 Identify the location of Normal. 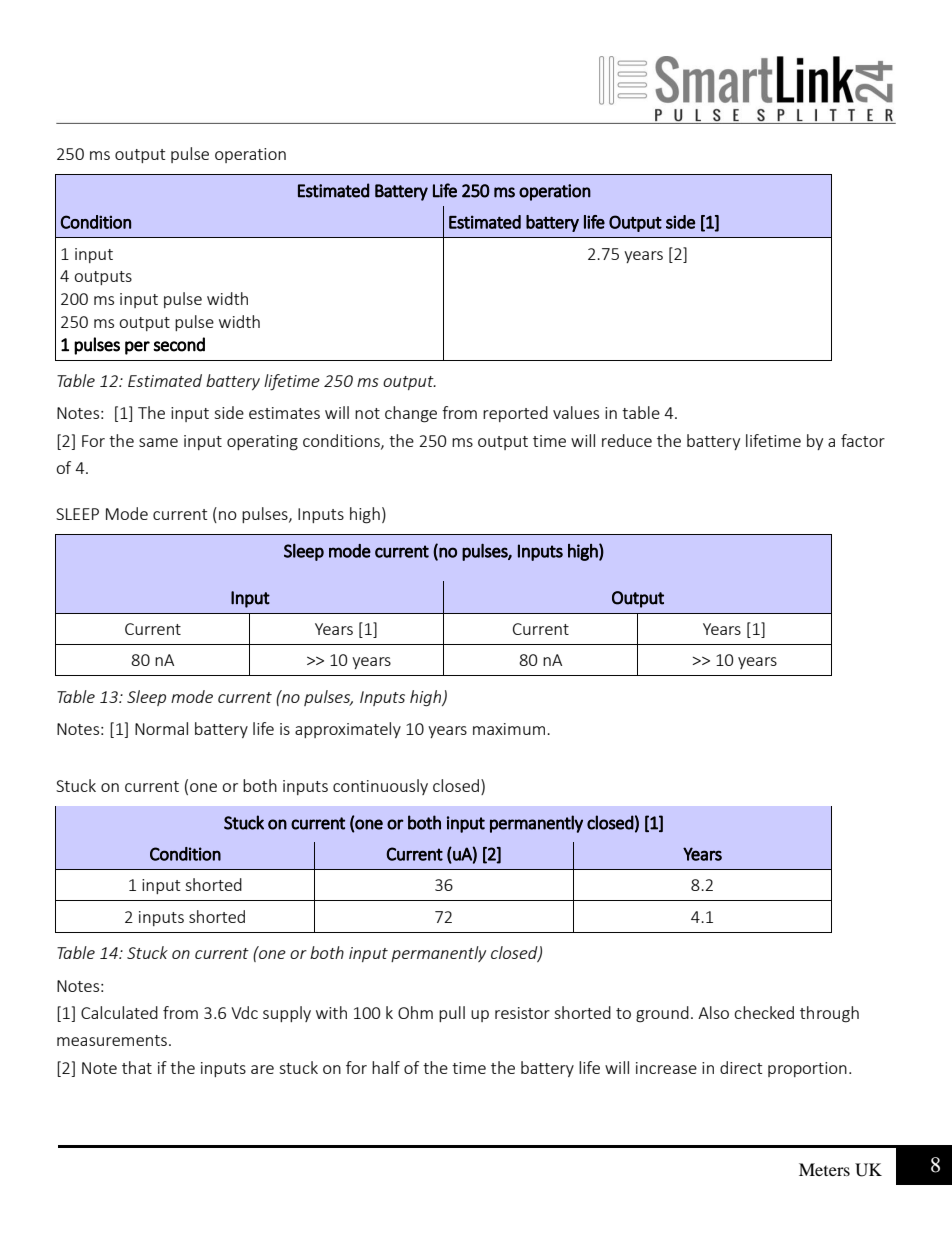
(161, 728).
